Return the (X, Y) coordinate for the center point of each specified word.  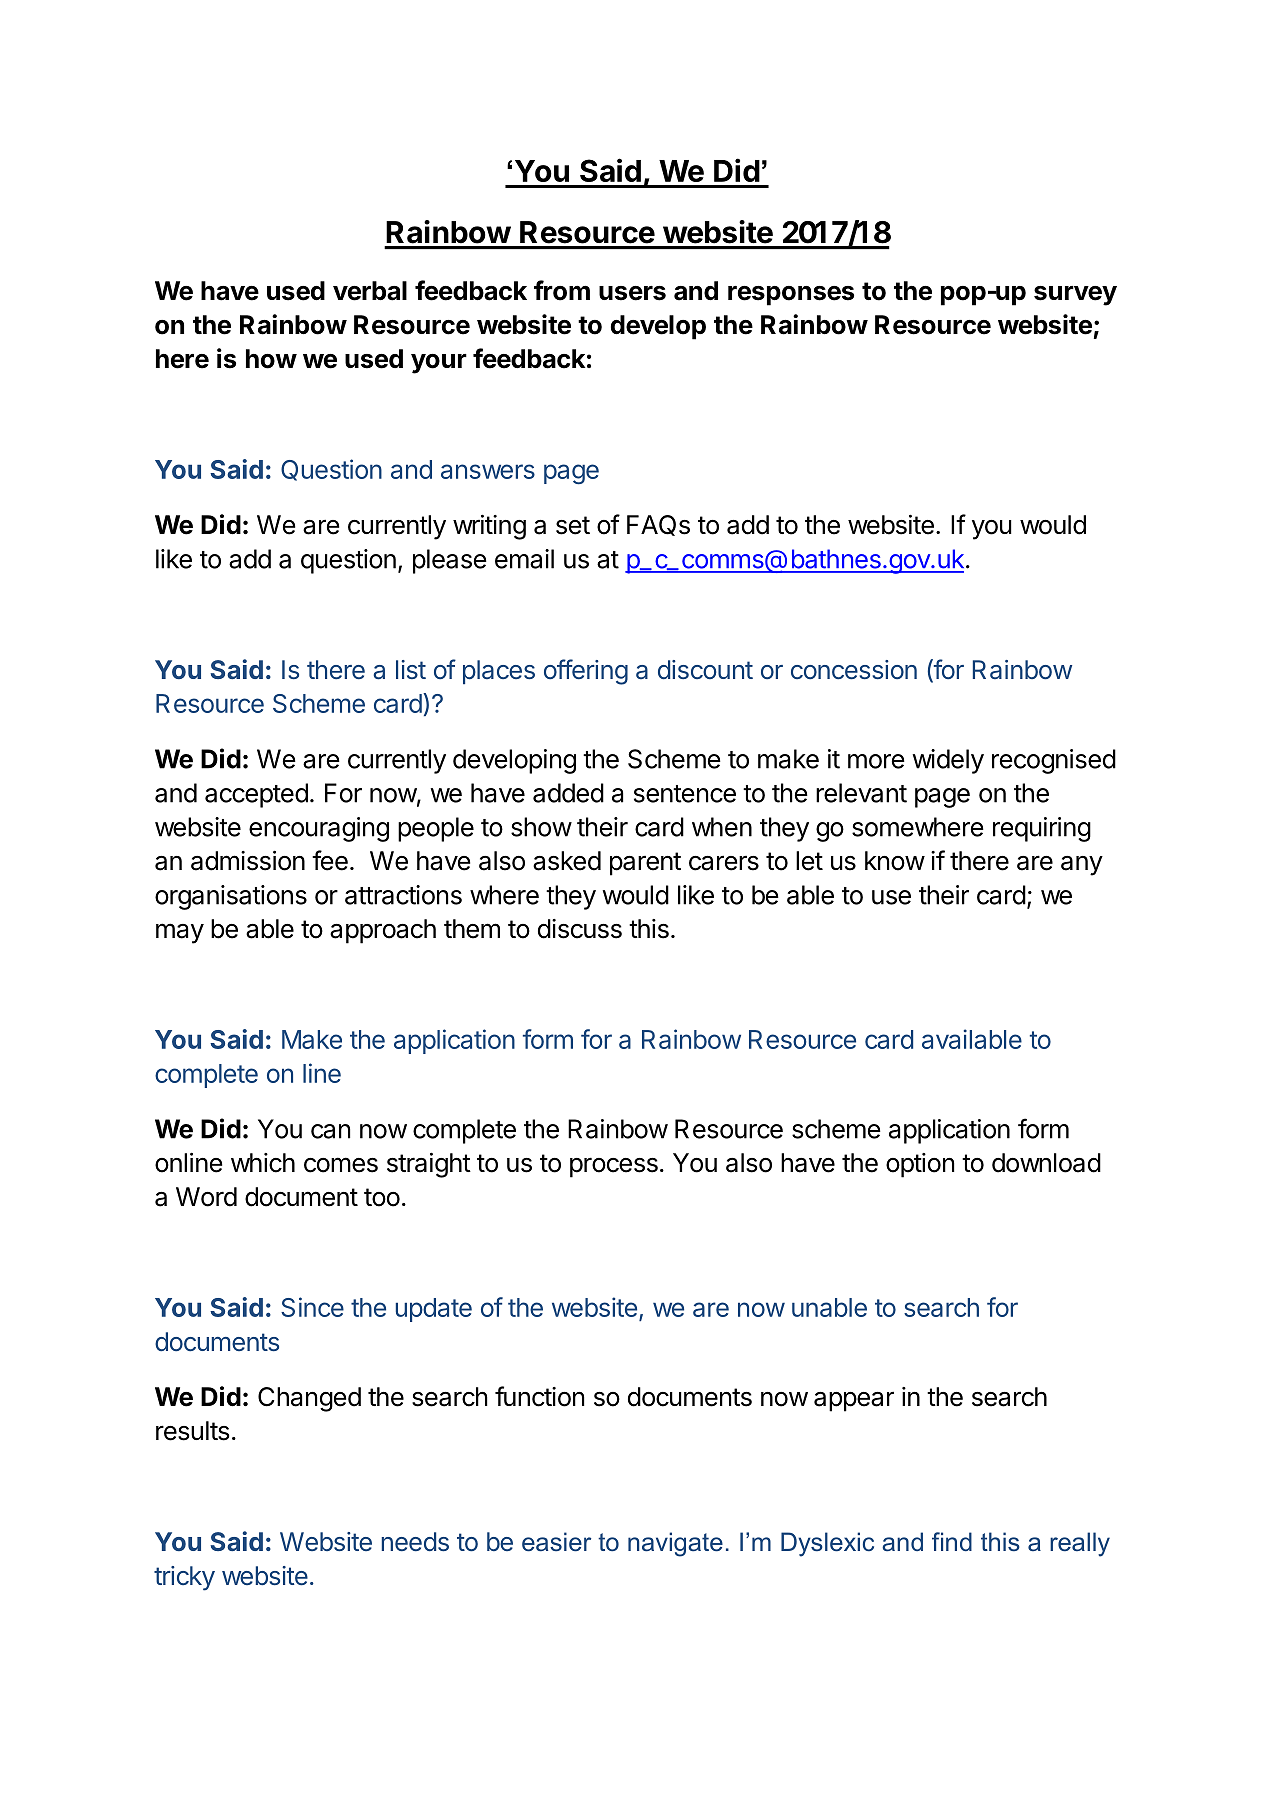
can (330, 1131)
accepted (256, 795)
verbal (370, 291)
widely (948, 761)
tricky (184, 1578)
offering (586, 672)
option (920, 1165)
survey (1075, 296)
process (614, 1167)
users (632, 293)
